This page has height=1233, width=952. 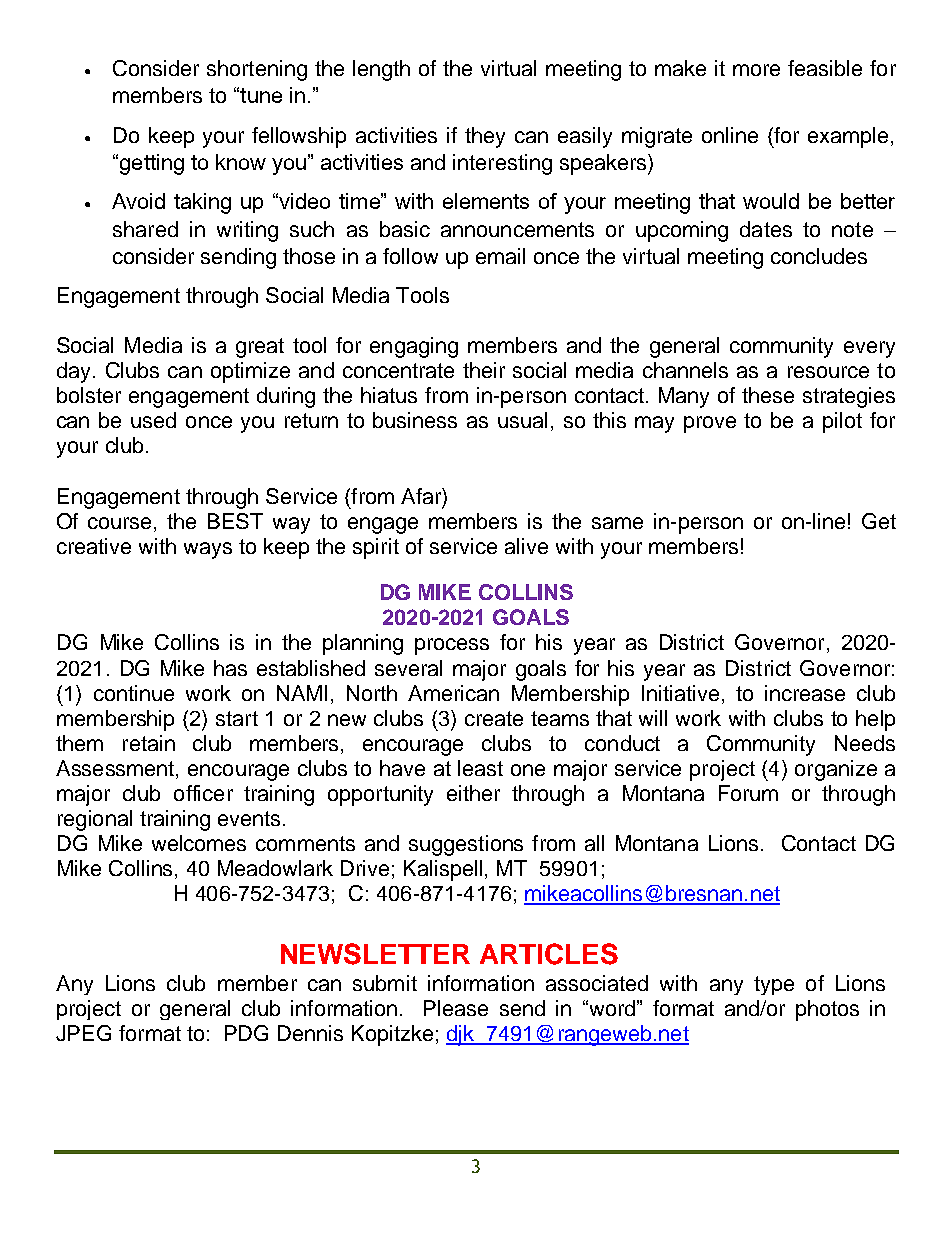 I want to click on Afar, so click(x=422, y=496).
